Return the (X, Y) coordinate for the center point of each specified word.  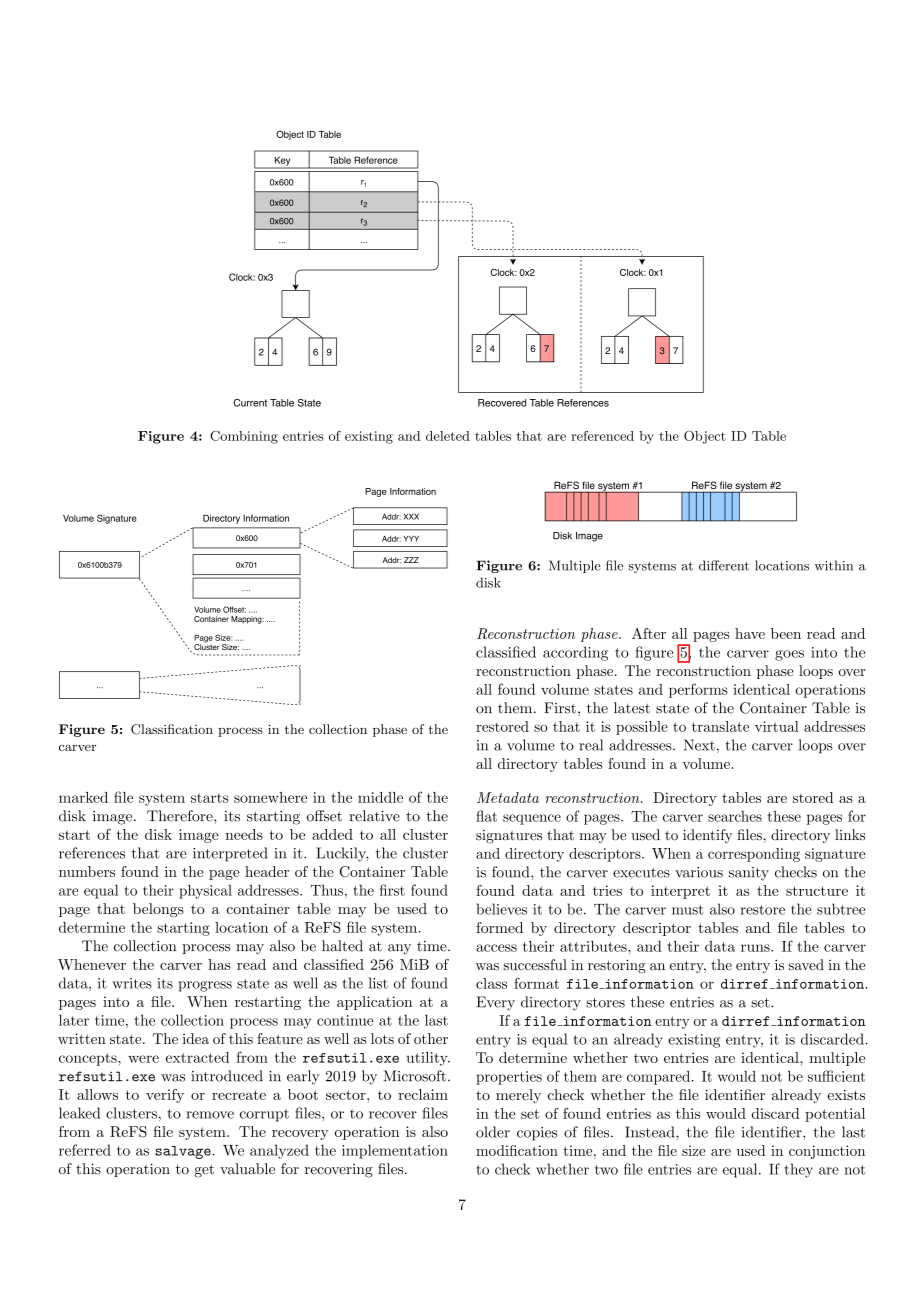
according (575, 653)
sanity (749, 874)
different (724, 565)
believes (502, 909)
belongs (158, 910)
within (834, 565)
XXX (411, 516)
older (493, 1132)
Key (282, 162)
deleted (448, 436)
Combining (244, 437)
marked (83, 797)
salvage (183, 1152)
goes (789, 655)
